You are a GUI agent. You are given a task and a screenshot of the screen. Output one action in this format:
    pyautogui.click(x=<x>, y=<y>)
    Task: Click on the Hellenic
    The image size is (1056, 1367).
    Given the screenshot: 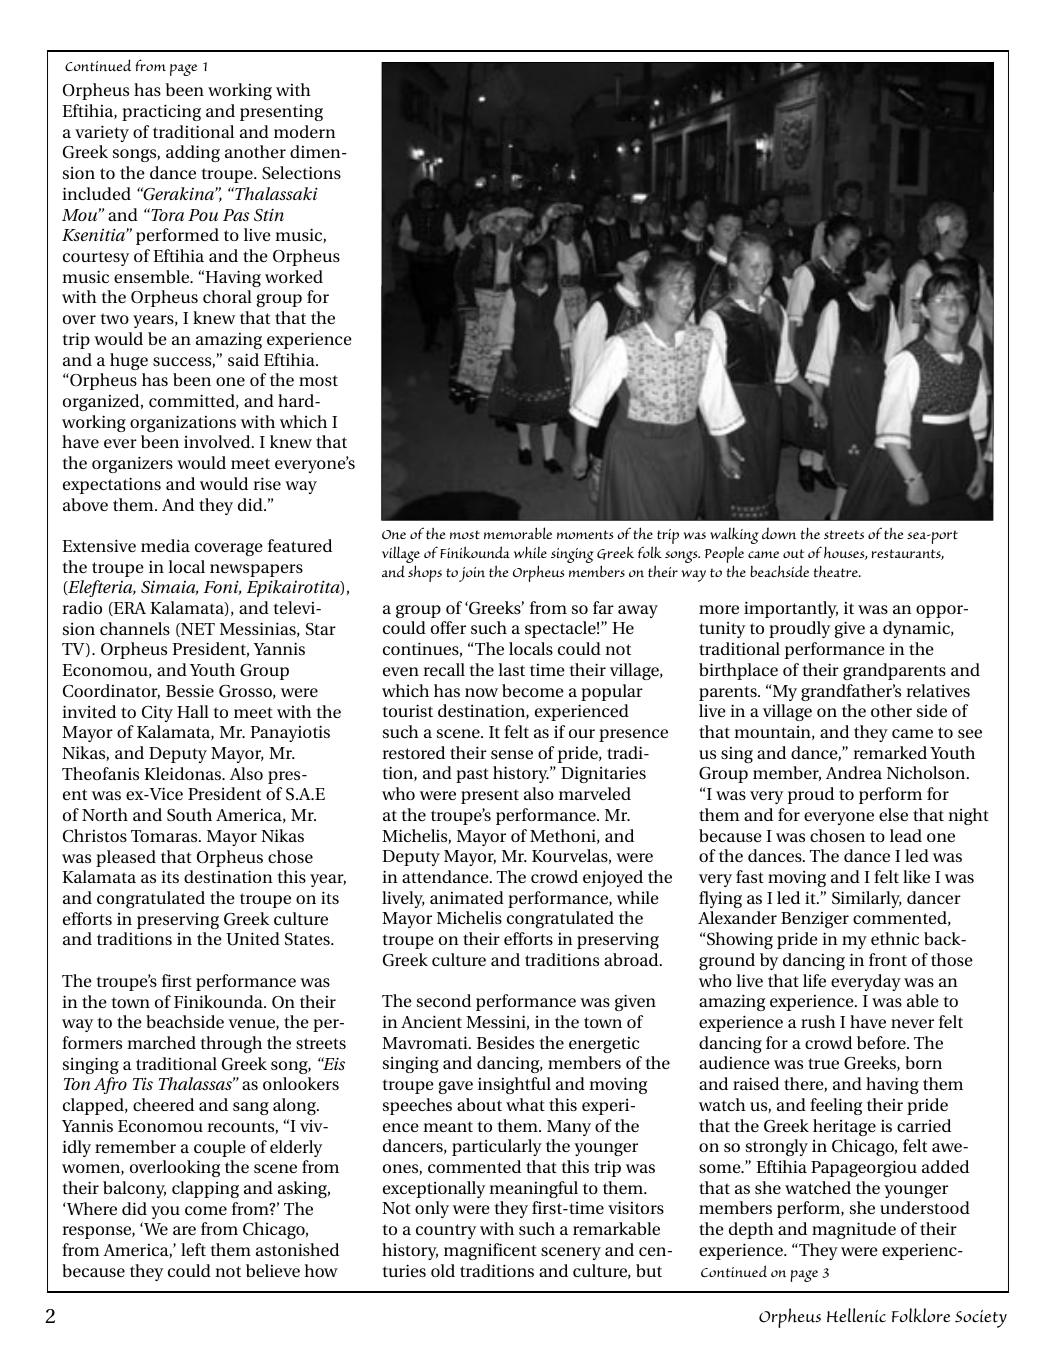 What is the action you would take?
    pyautogui.click(x=856, y=1315)
